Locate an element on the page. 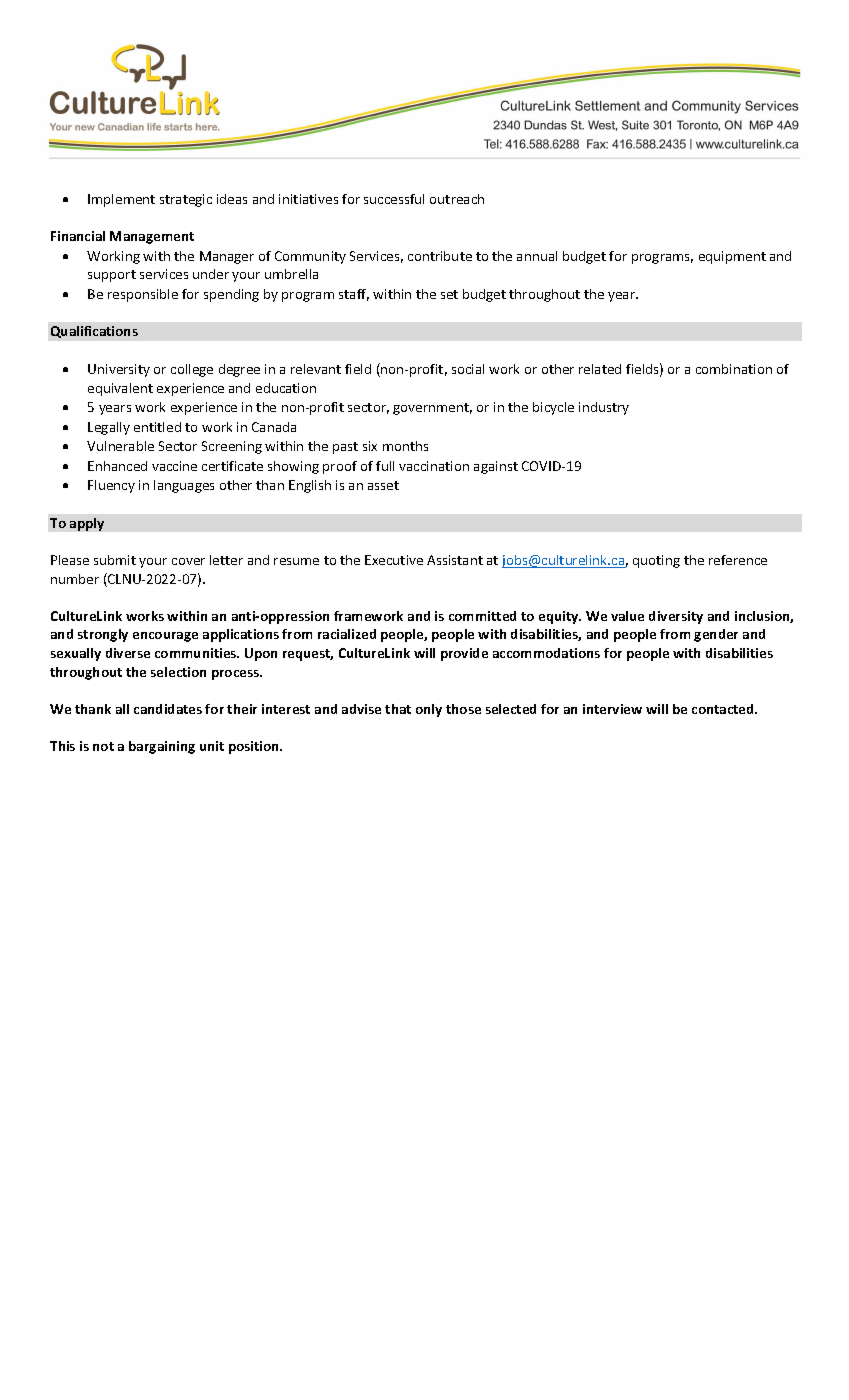 This page has width=849, height=1400. government is located at coordinates (432, 409).
